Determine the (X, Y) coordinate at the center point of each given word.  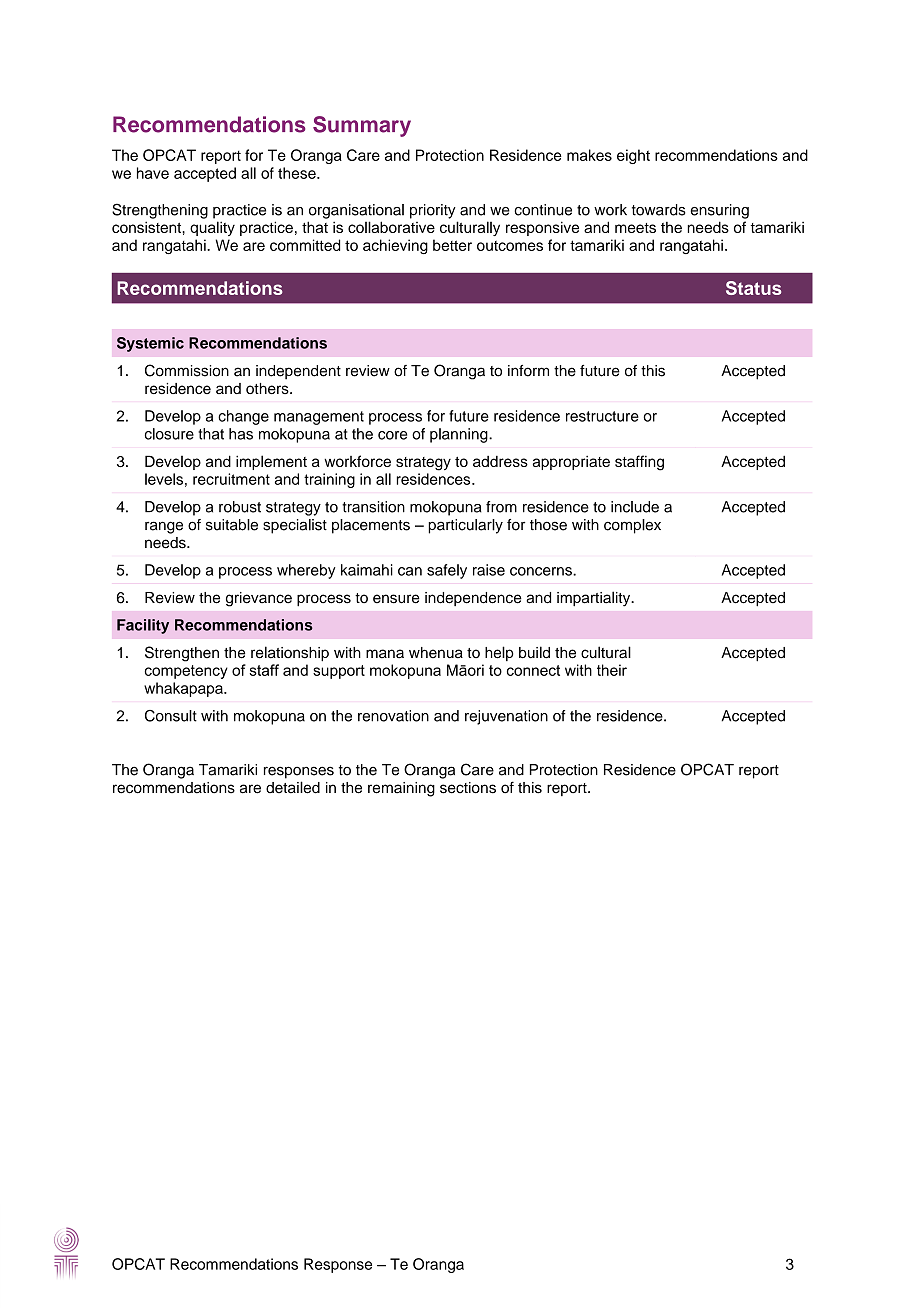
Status (753, 288)
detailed (293, 787)
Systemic (150, 344)
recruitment (231, 479)
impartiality (595, 599)
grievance (259, 599)
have (153, 173)
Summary (362, 126)
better (452, 245)
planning (460, 435)
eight (633, 156)
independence (473, 599)
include (635, 507)
